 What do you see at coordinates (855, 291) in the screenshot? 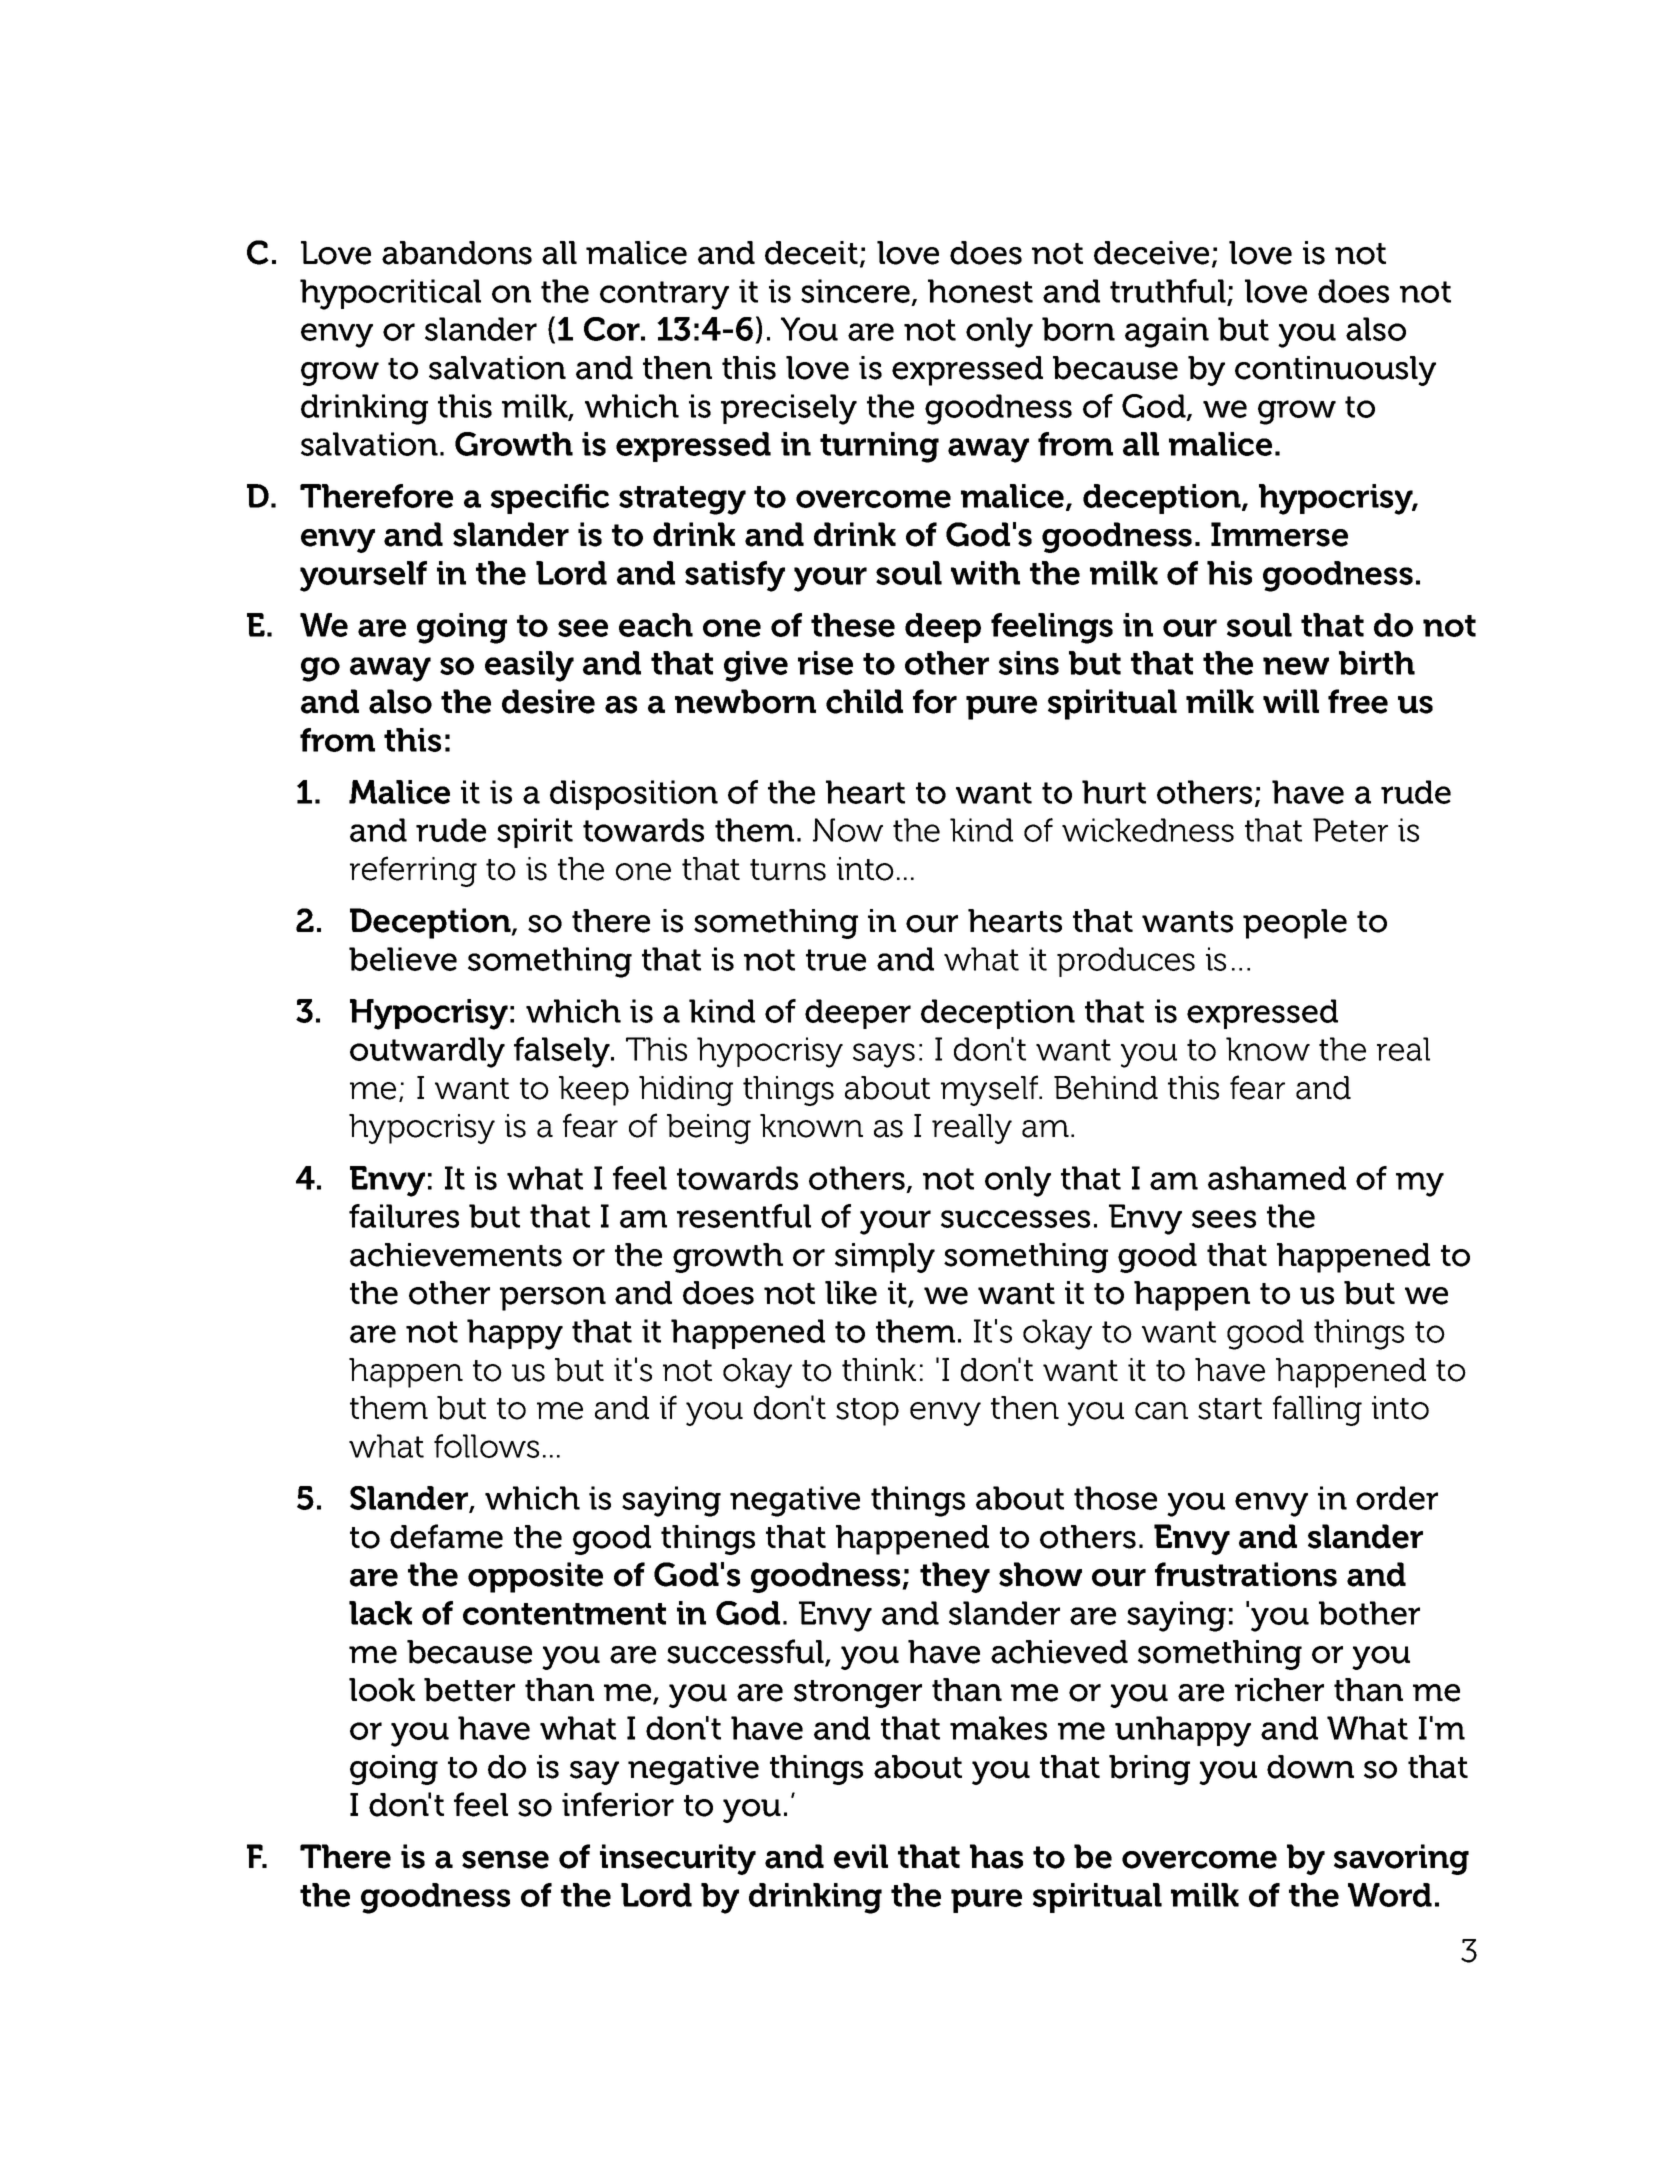
I see `sincere` at bounding box center [855, 291].
